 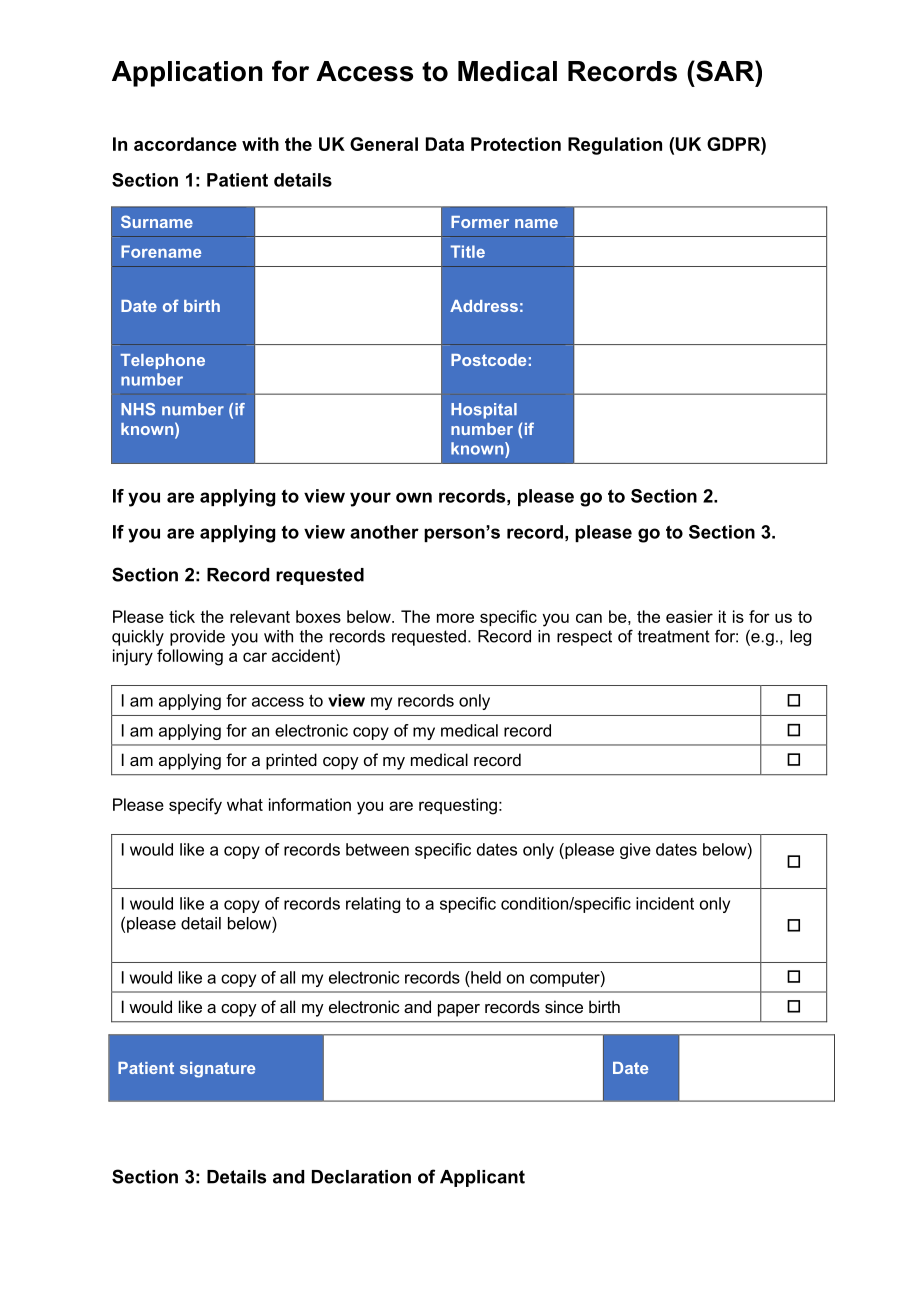 What do you see at coordinates (384, 532) in the screenshot?
I see `another` at bounding box center [384, 532].
